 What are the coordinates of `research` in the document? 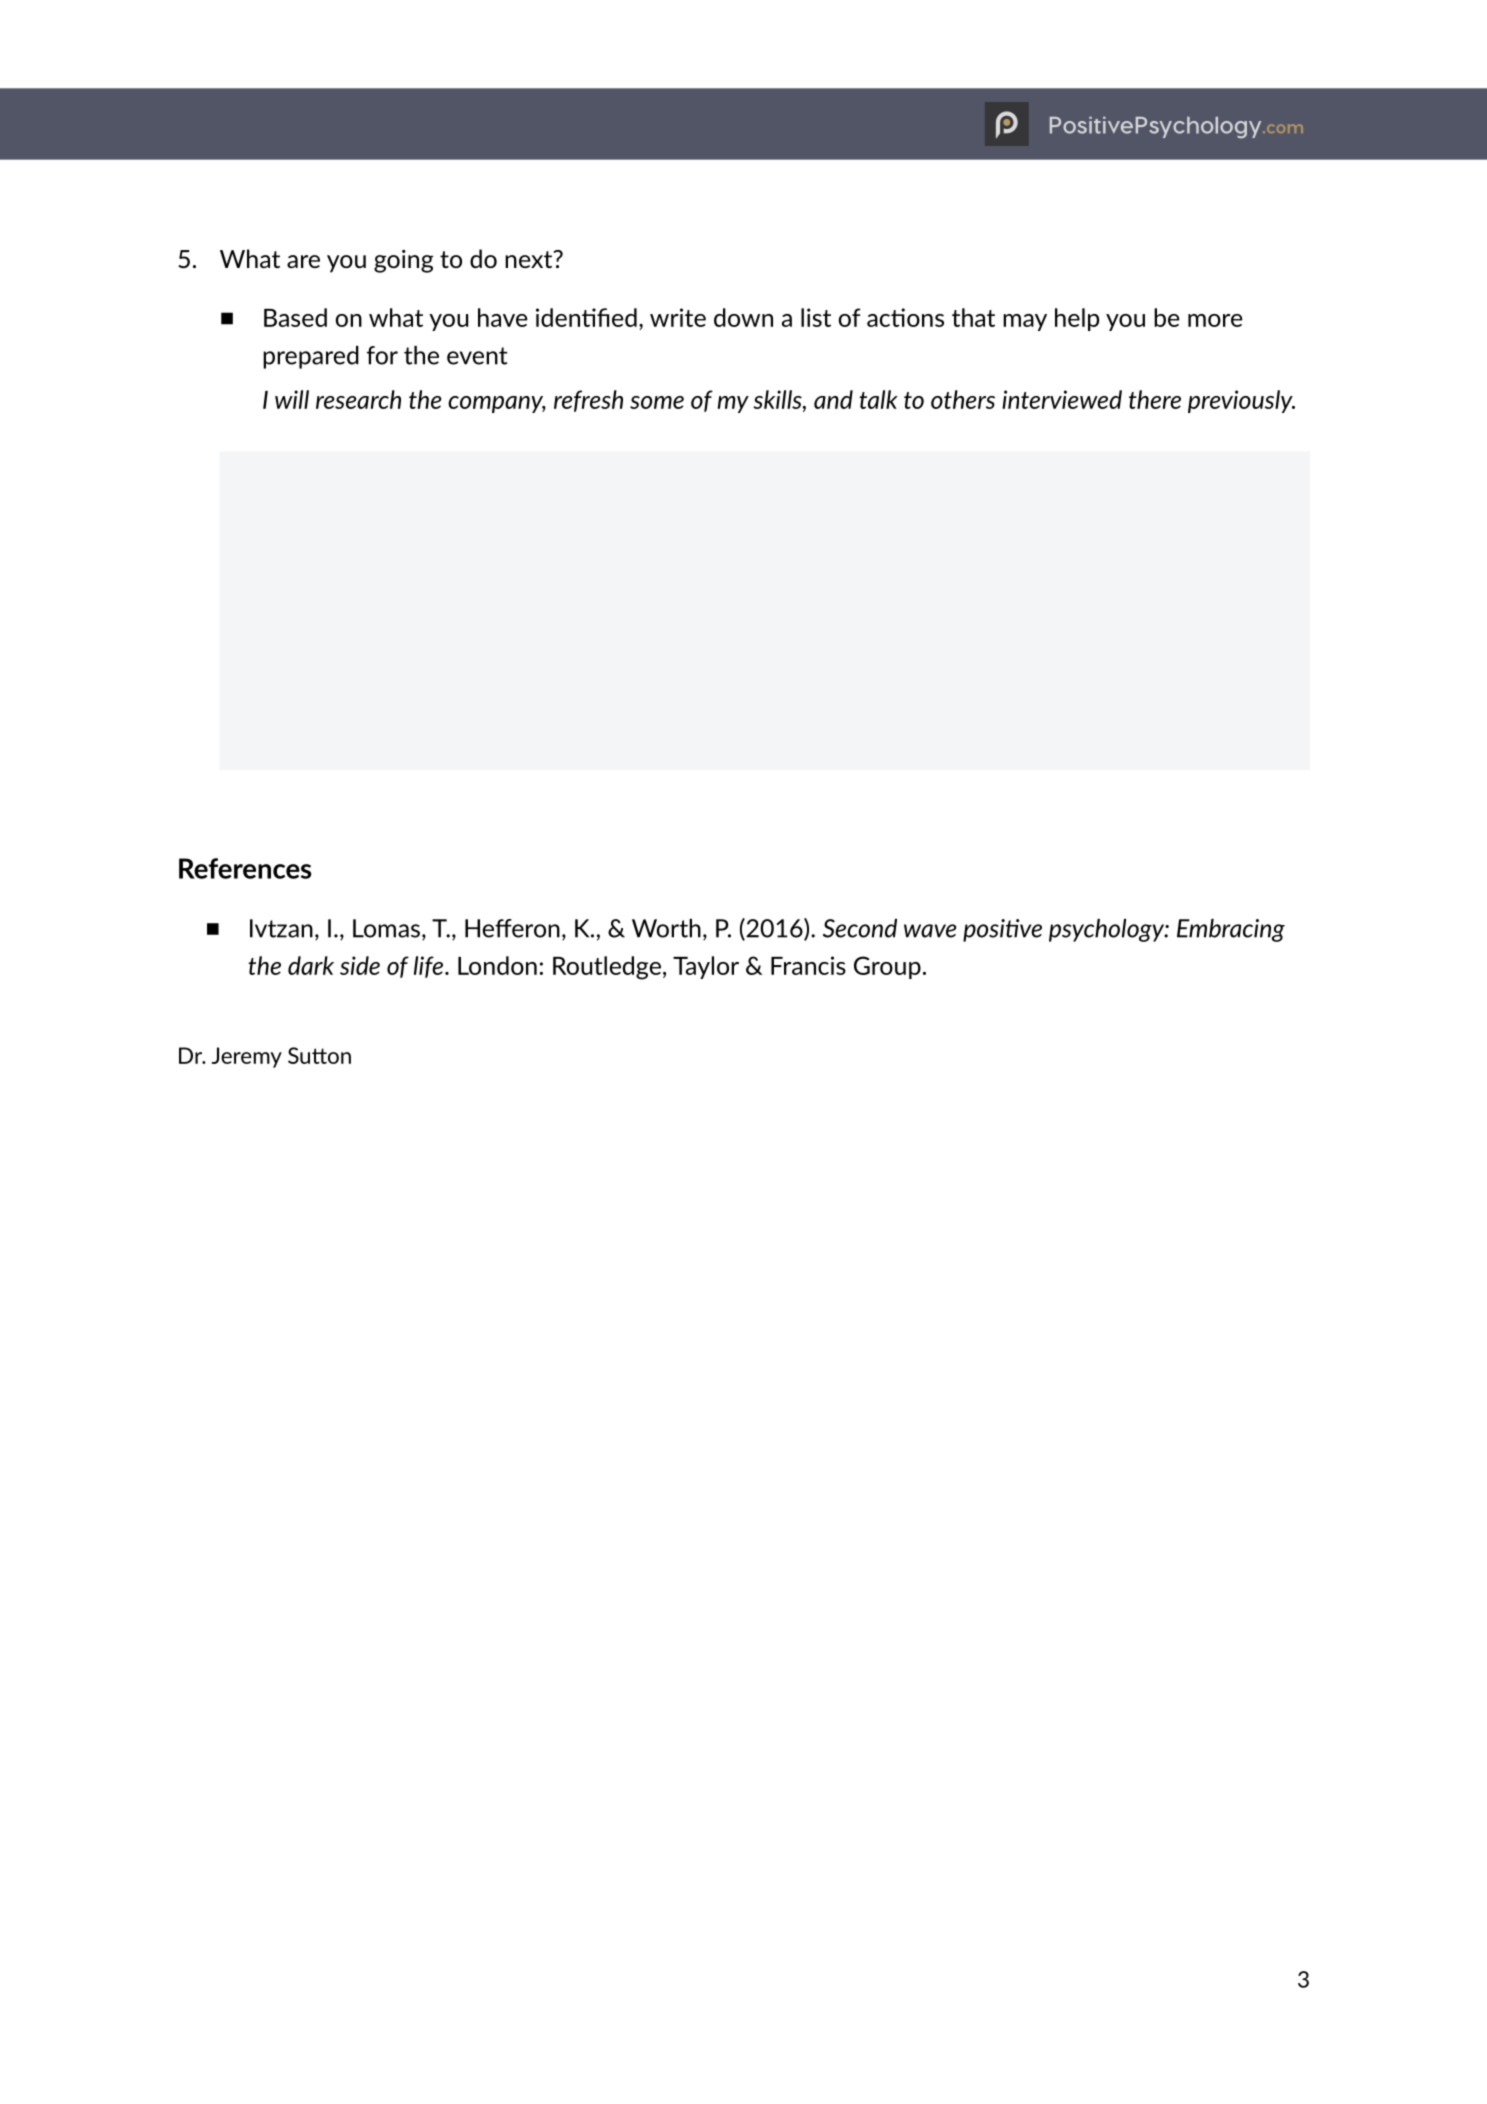 It's located at (358, 399).
